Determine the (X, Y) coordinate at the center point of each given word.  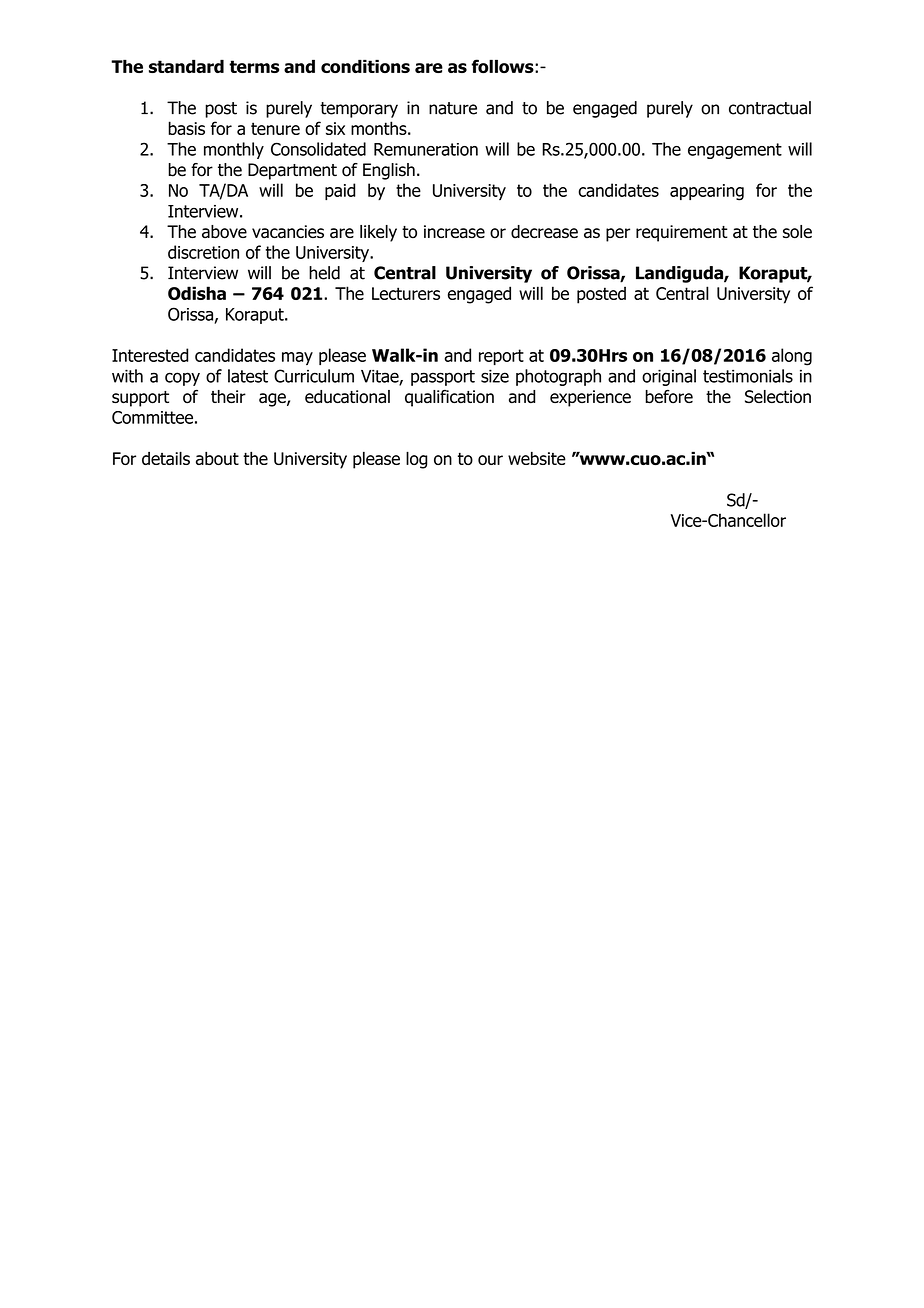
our (490, 460)
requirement (682, 233)
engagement (735, 151)
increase (454, 232)
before (669, 397)
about (217, 458)
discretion (203, 252)
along (792, 357)
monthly (234, 150)
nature (453, 108)
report (501, 357)
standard (186, 66)
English (389, 171)
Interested (150, 355)
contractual (770, 108)
